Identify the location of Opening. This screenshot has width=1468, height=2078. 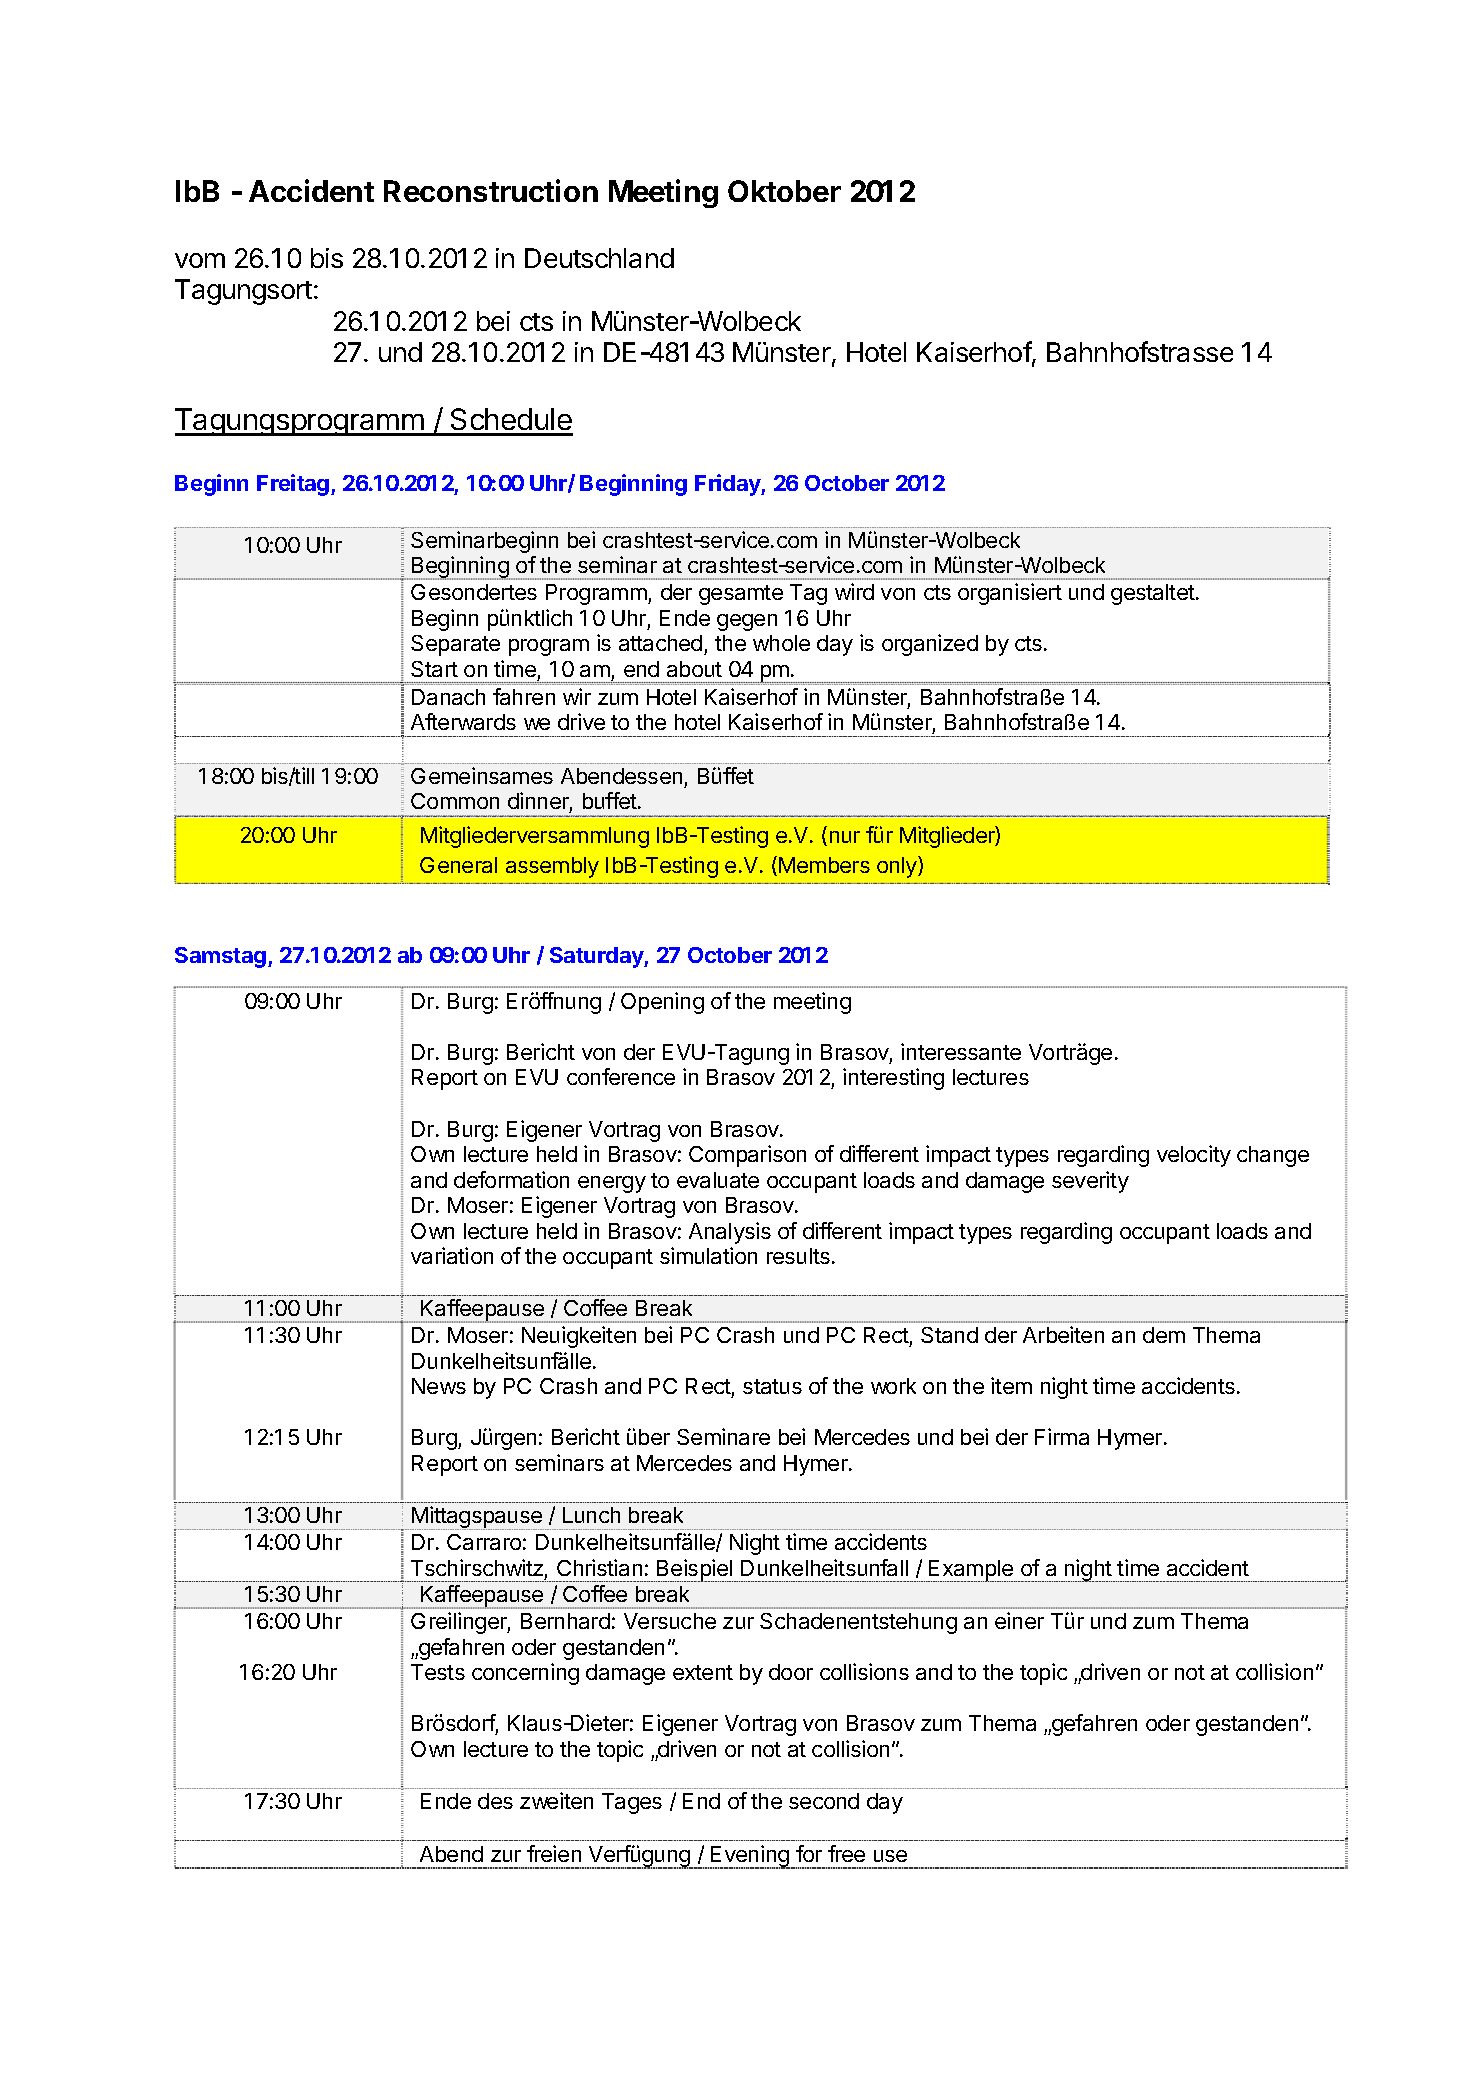
(662, 1003).
